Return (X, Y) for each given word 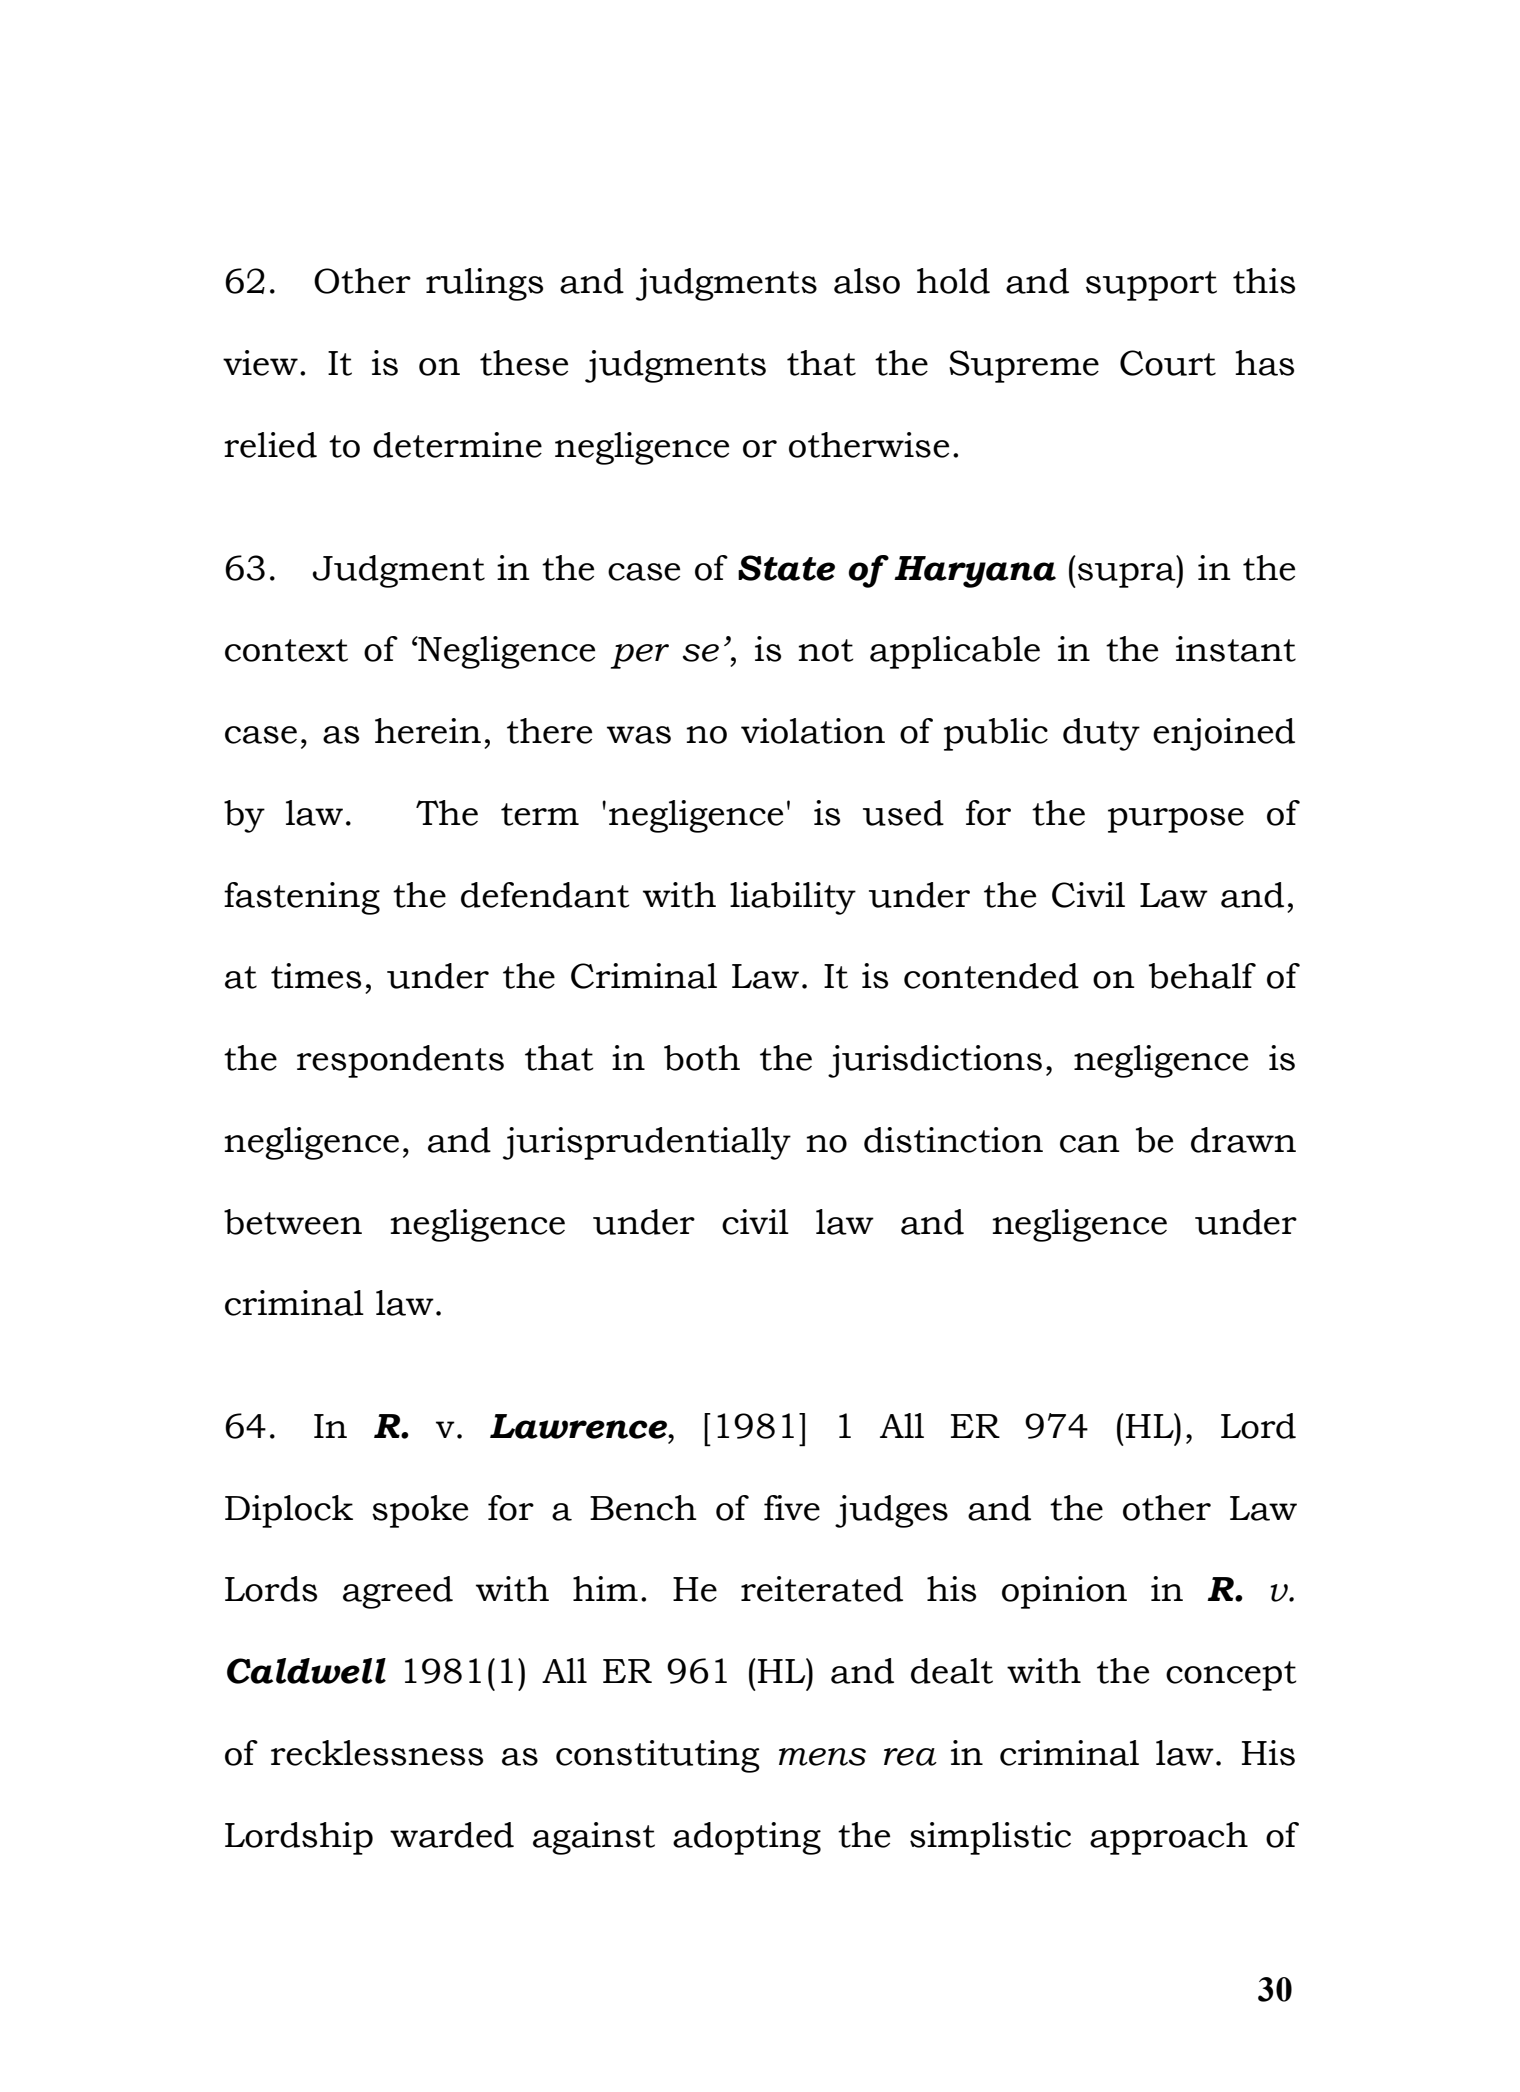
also (867, 281)
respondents (400, 1061)
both (702, 1058)
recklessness (377, 1753)
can (1090, 1144)
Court (1168, 363)
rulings (484, 284)
